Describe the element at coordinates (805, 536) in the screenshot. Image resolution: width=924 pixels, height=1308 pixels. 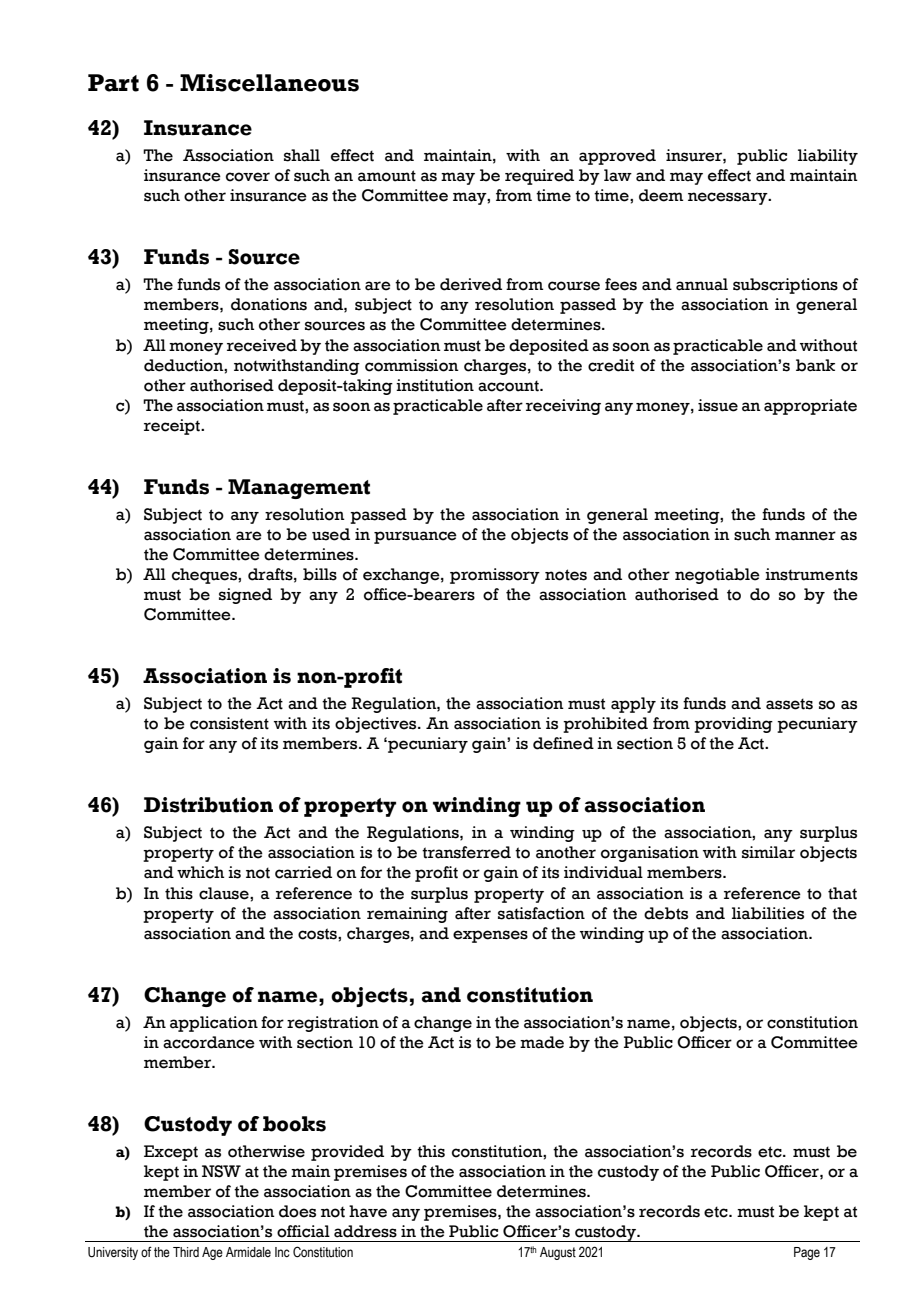
I see `manner` at that location.
